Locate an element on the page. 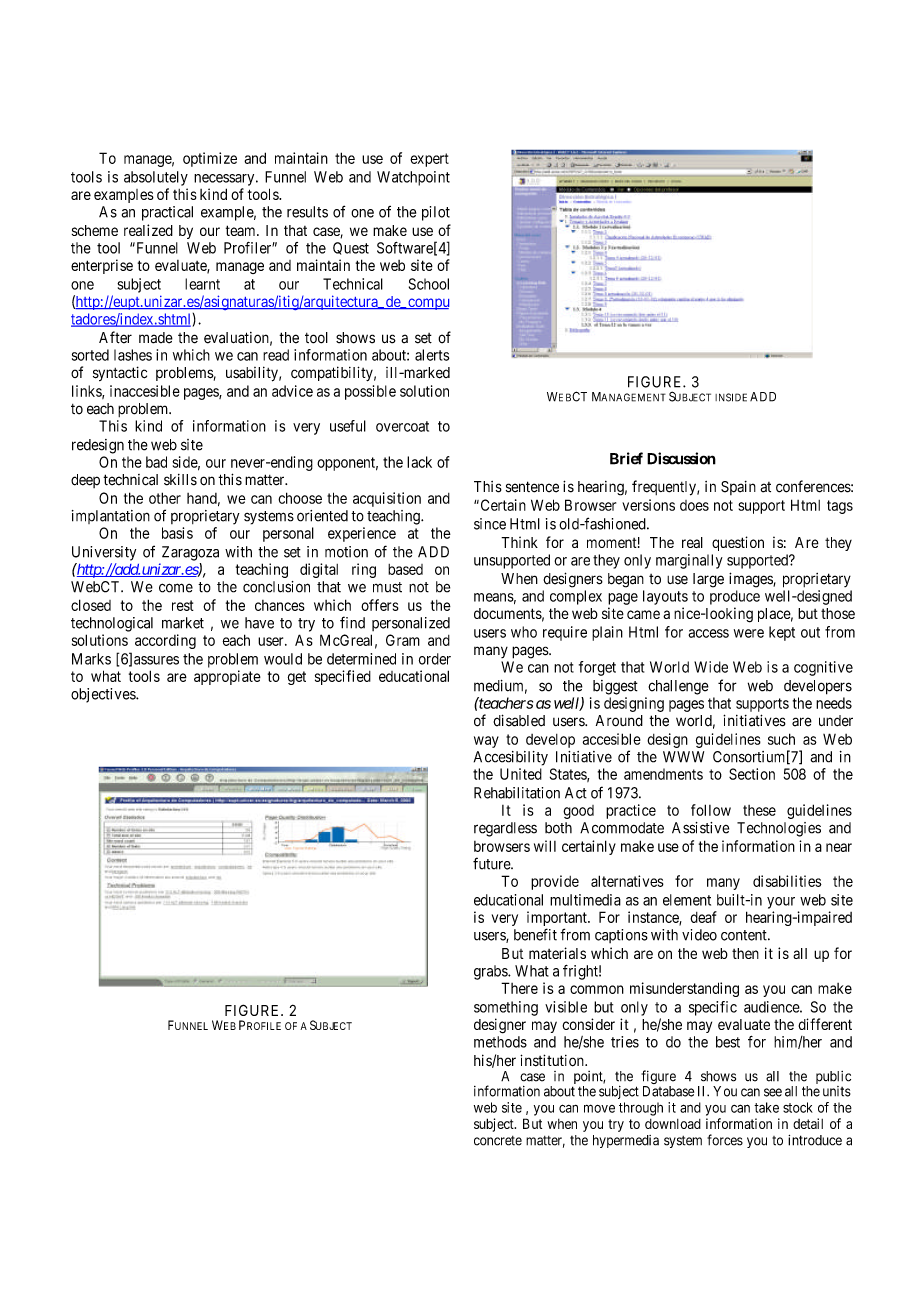 This document has height=1307, width=924. Discussion is located at coordinates (681, 458).
